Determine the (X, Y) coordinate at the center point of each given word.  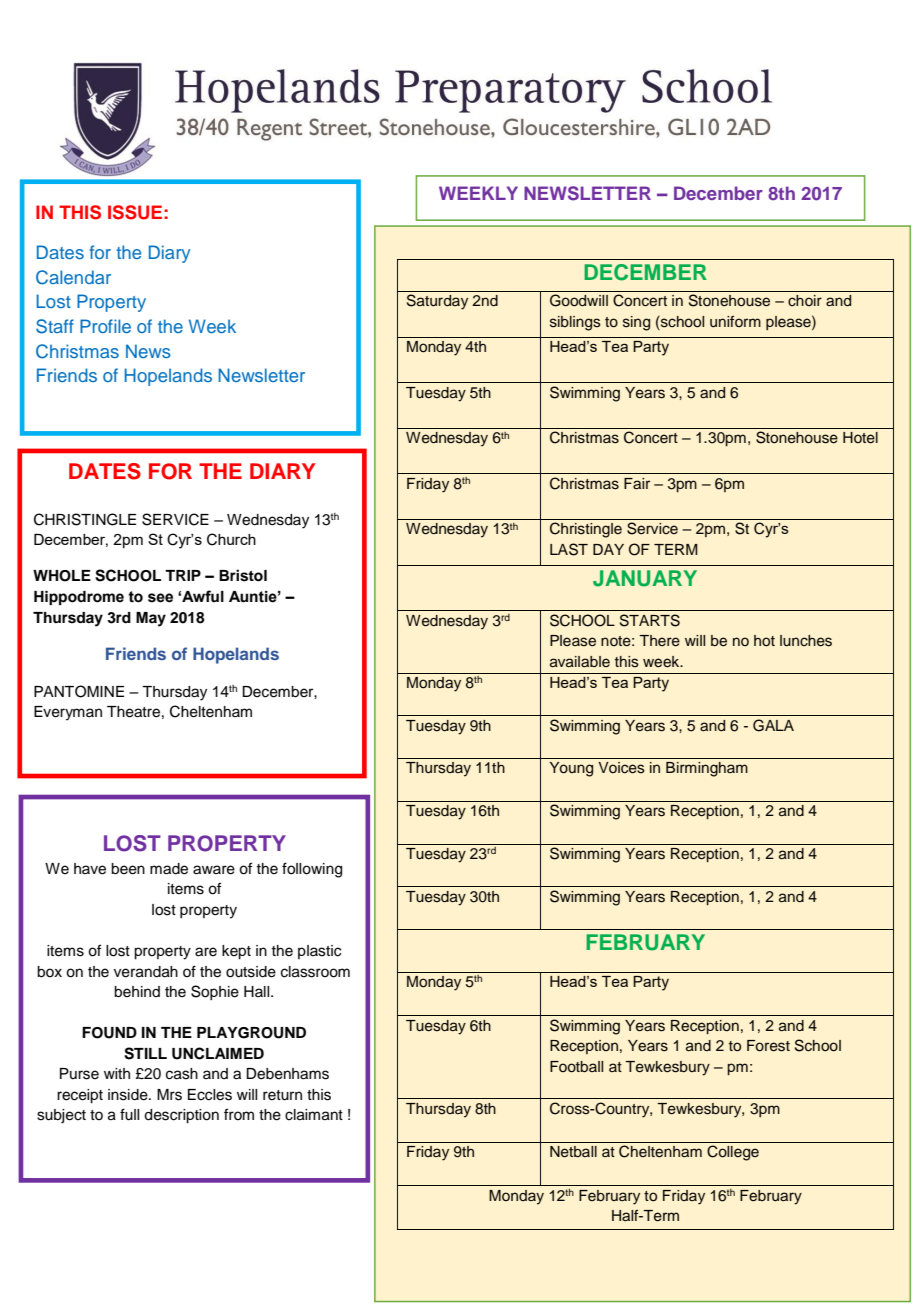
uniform (735, 321)
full (129, 1114)
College (733, 1153)
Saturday (437, 302)
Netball (573, 1152)
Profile (105, 326)
